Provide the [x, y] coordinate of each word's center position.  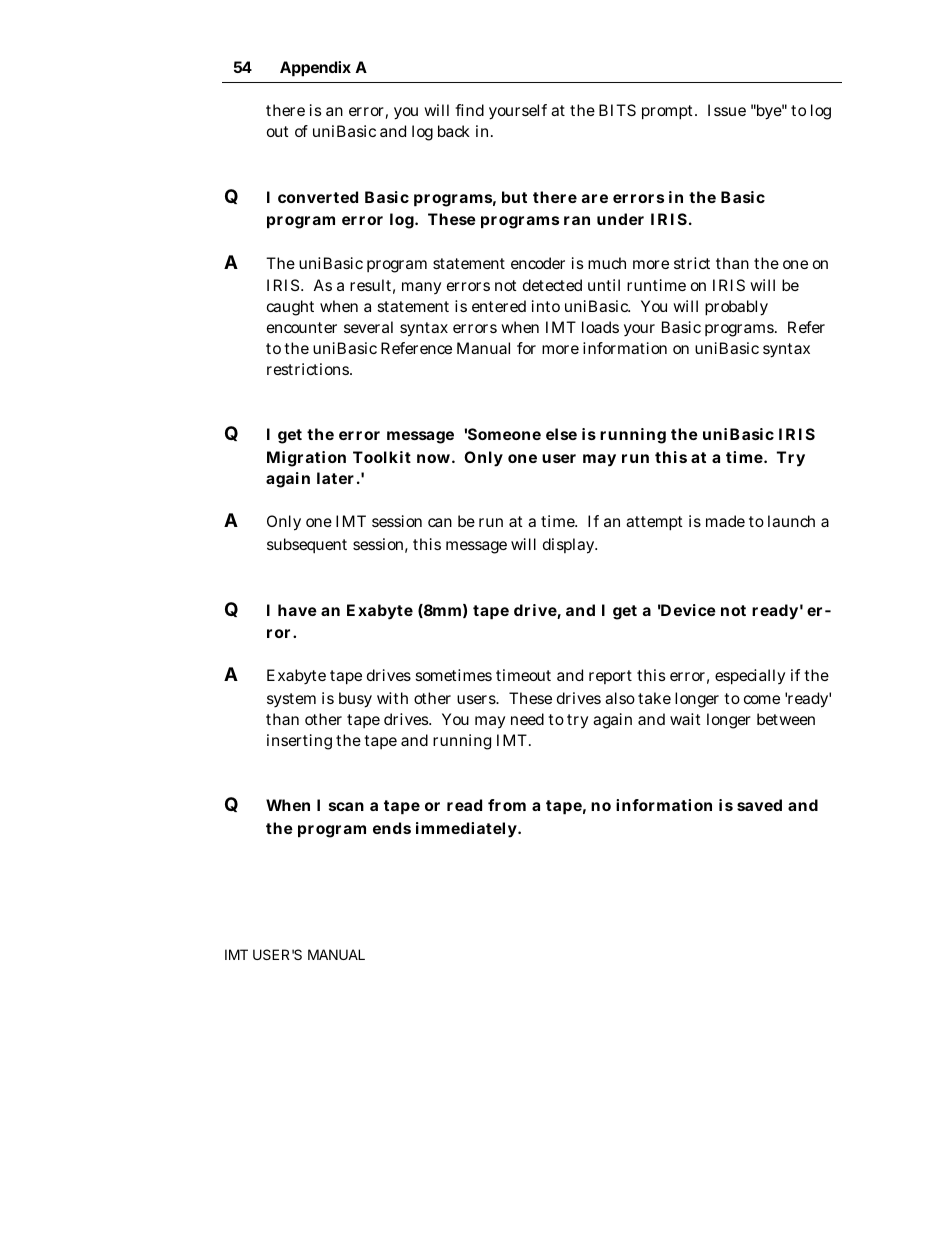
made [725, 521]
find [469, 110]
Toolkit [382, 457]
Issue [727, 110]
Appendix [315, 69]
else [561, 434]
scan [346, 806]
